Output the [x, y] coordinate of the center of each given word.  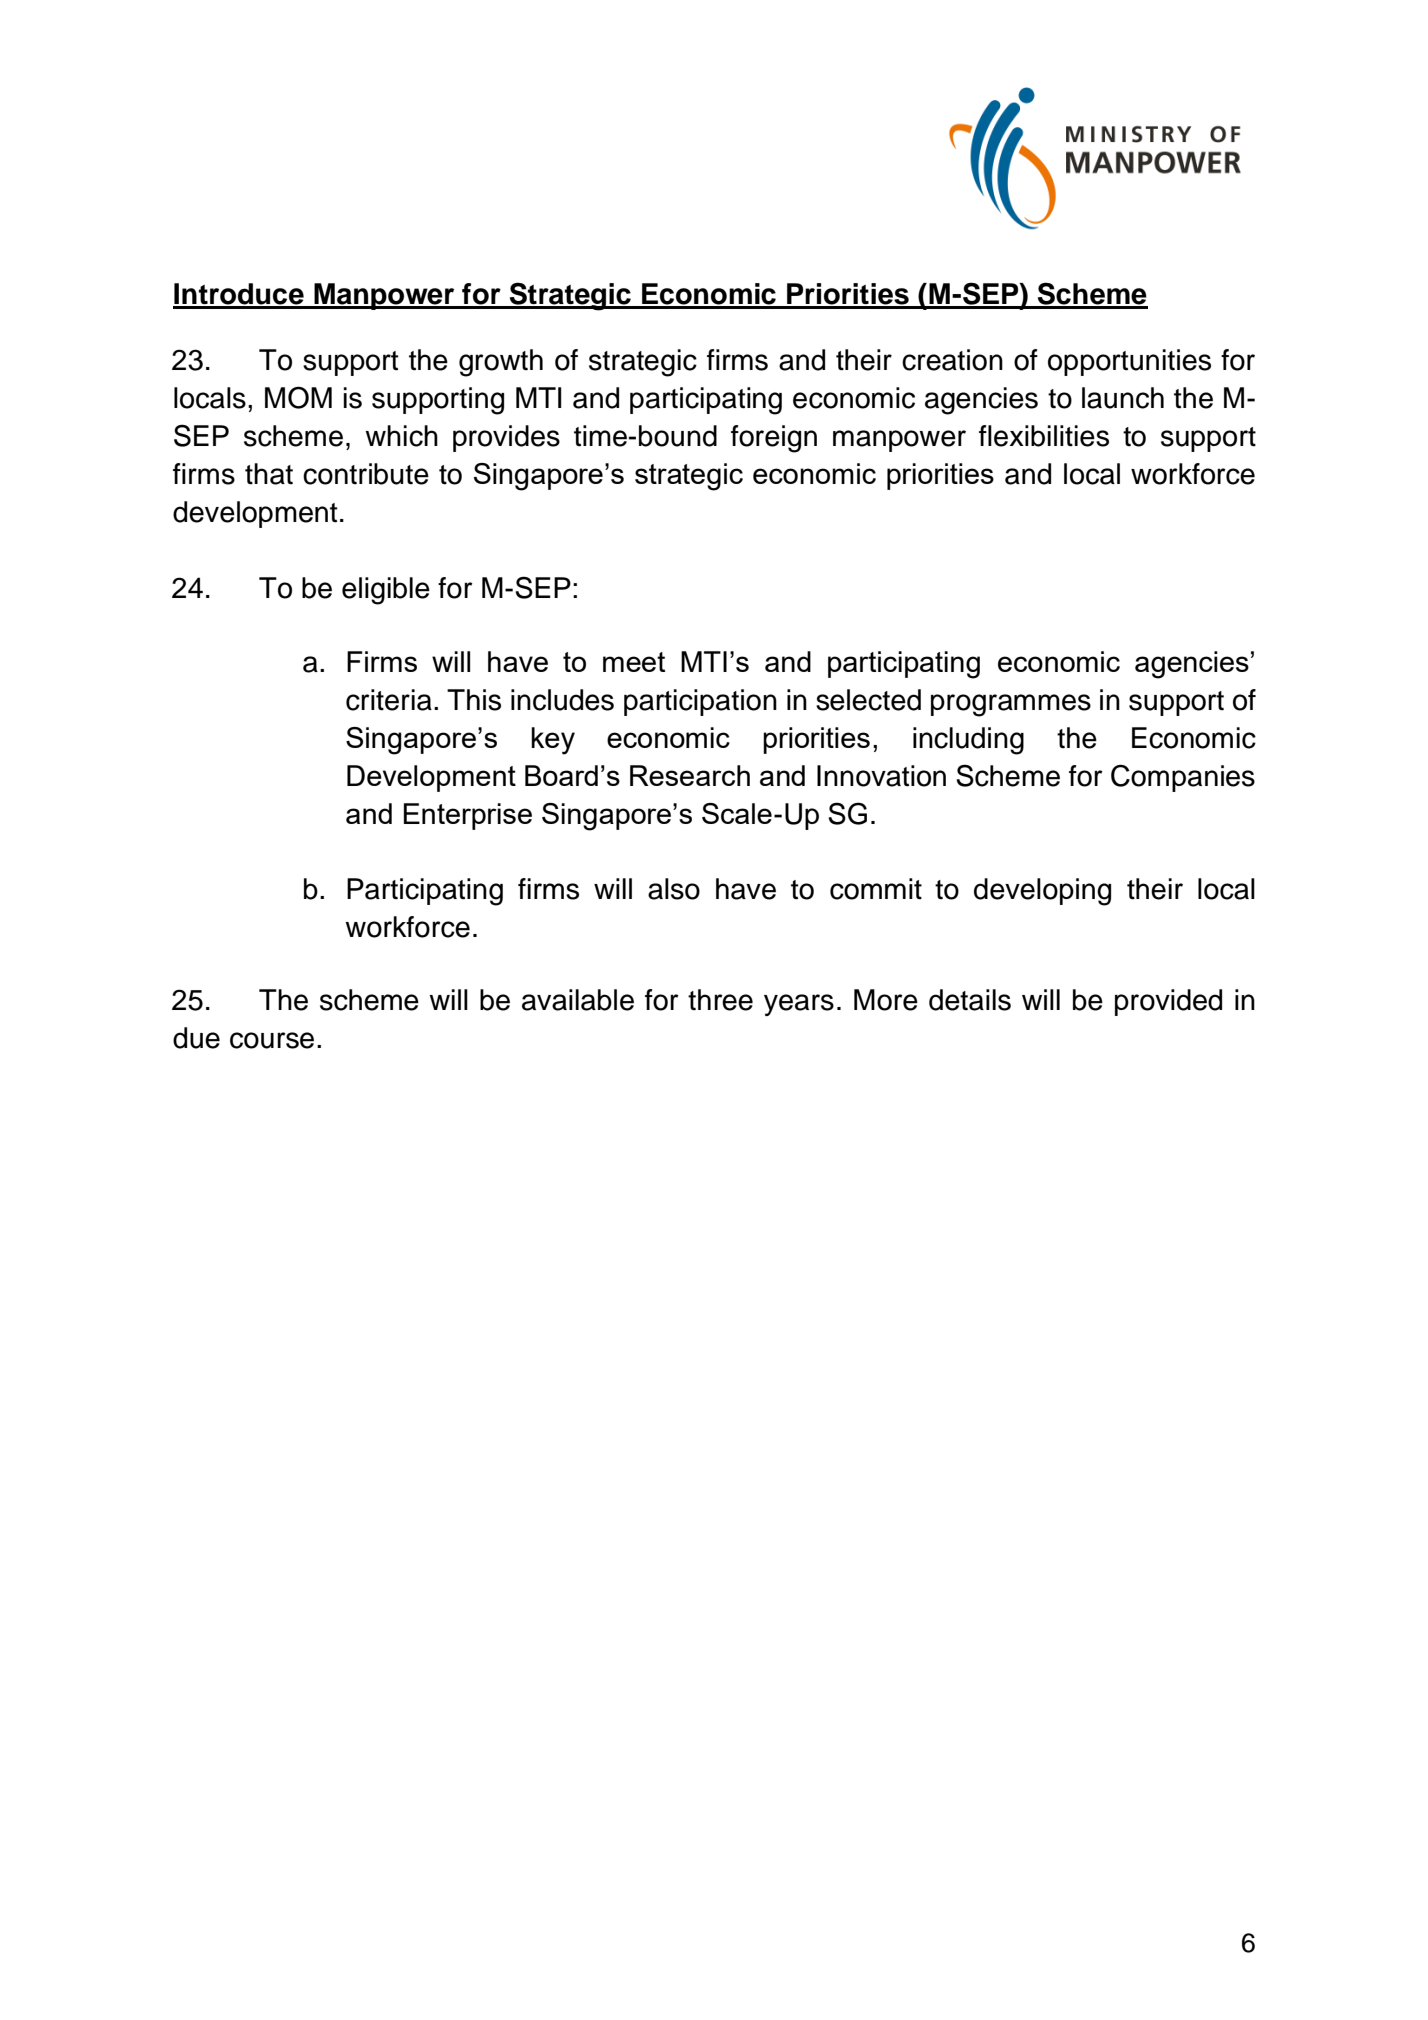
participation [700, 702]
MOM [298, 397]
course [272, 1040]
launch [1123, 398]
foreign [774, 439]
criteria [389, 700]
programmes [1011, 705]
